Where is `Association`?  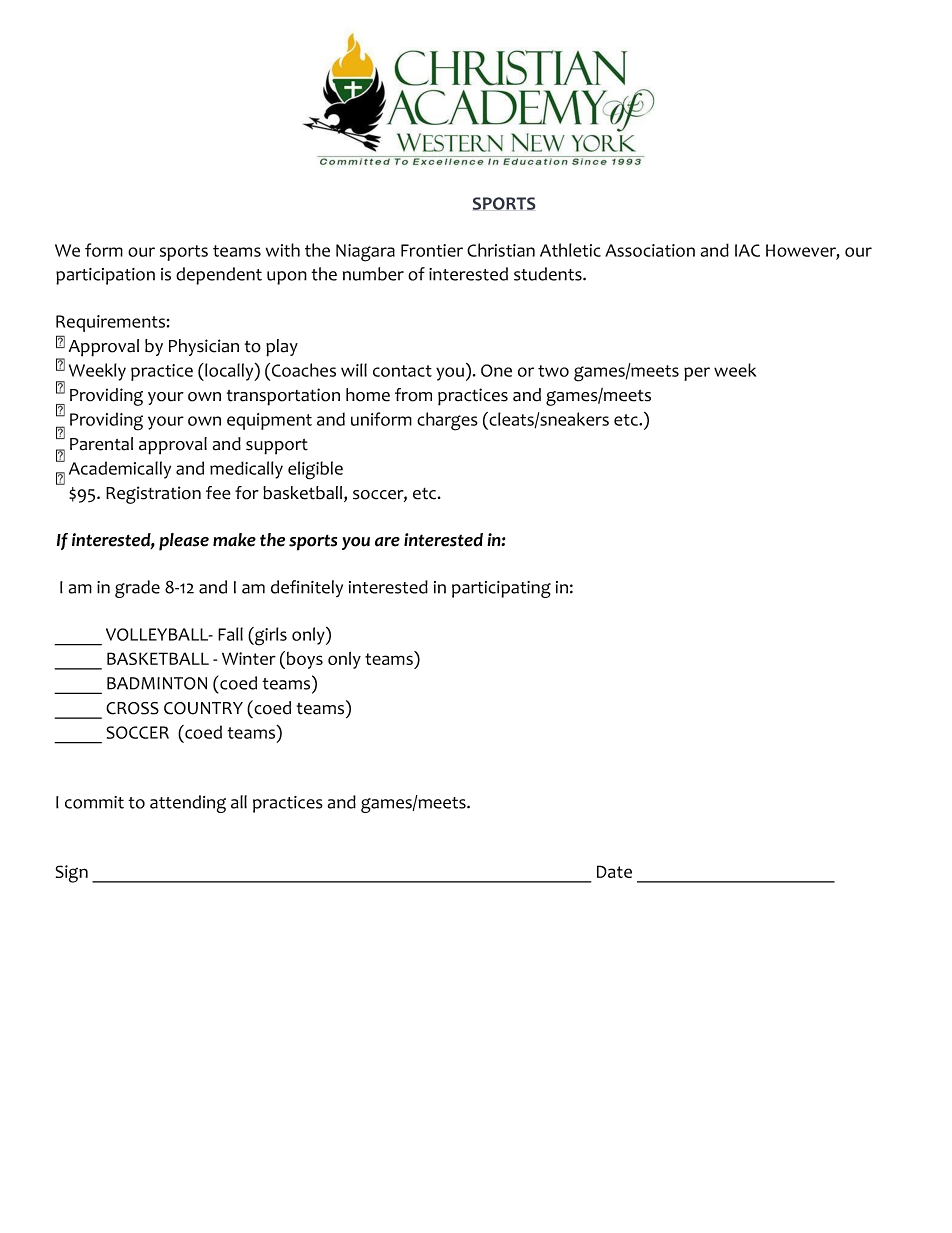
Association is located at coordinates (650, 250).
